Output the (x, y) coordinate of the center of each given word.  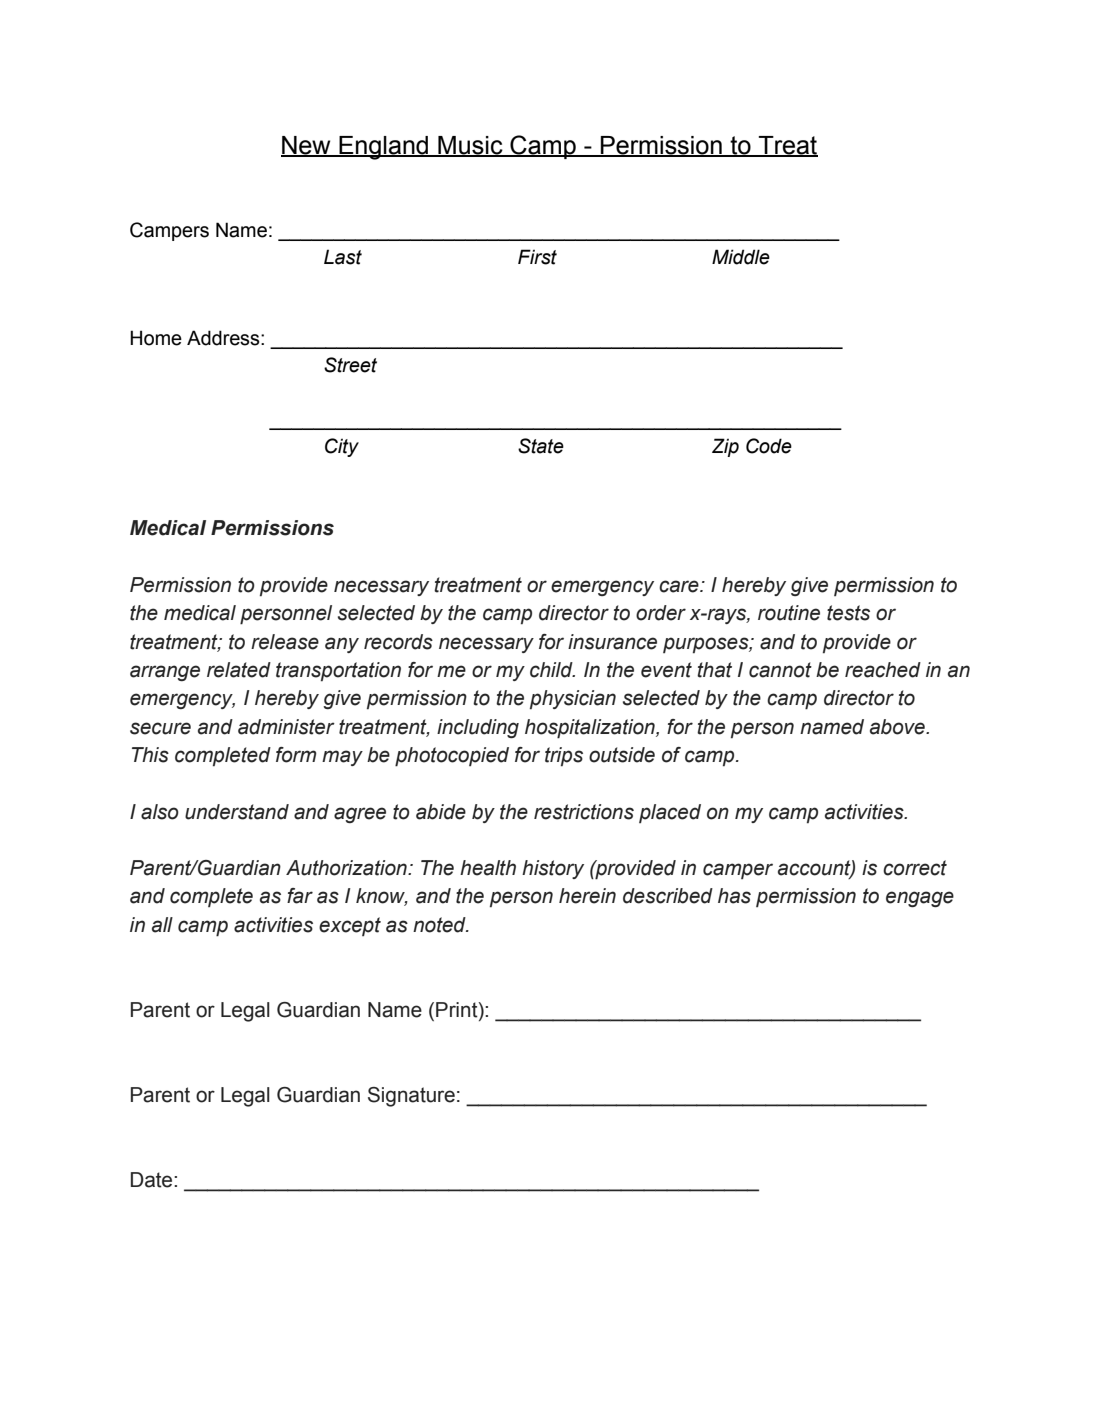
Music (470, 146)
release (285, 642)
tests (848, 613)
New (307, 146)
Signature (411, 1097)
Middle (741, 257)
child (552, 670)
